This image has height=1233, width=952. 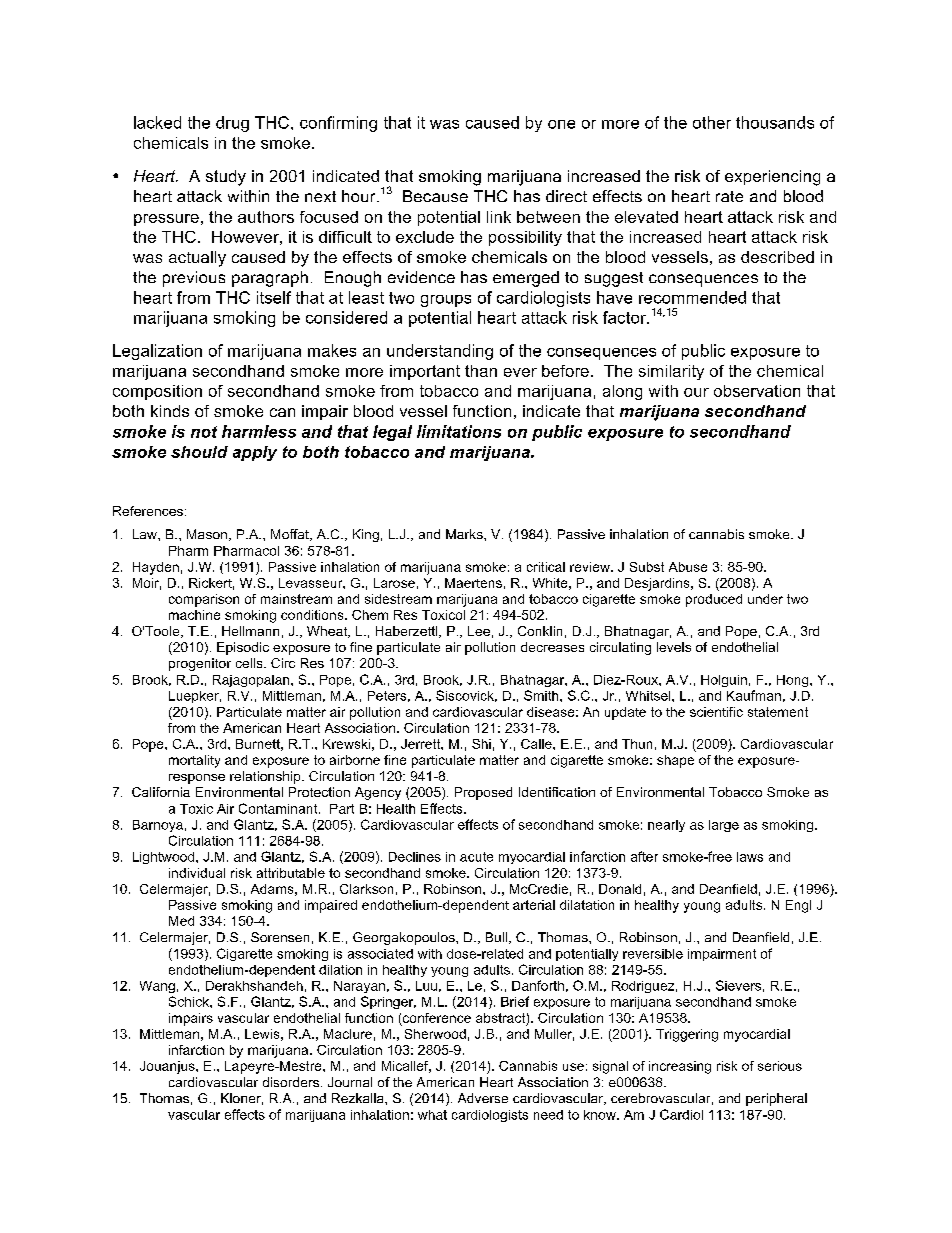 What do you see at coordinates (194, 615) in the image?
I see `machine` at bounding box center [194, 615].
